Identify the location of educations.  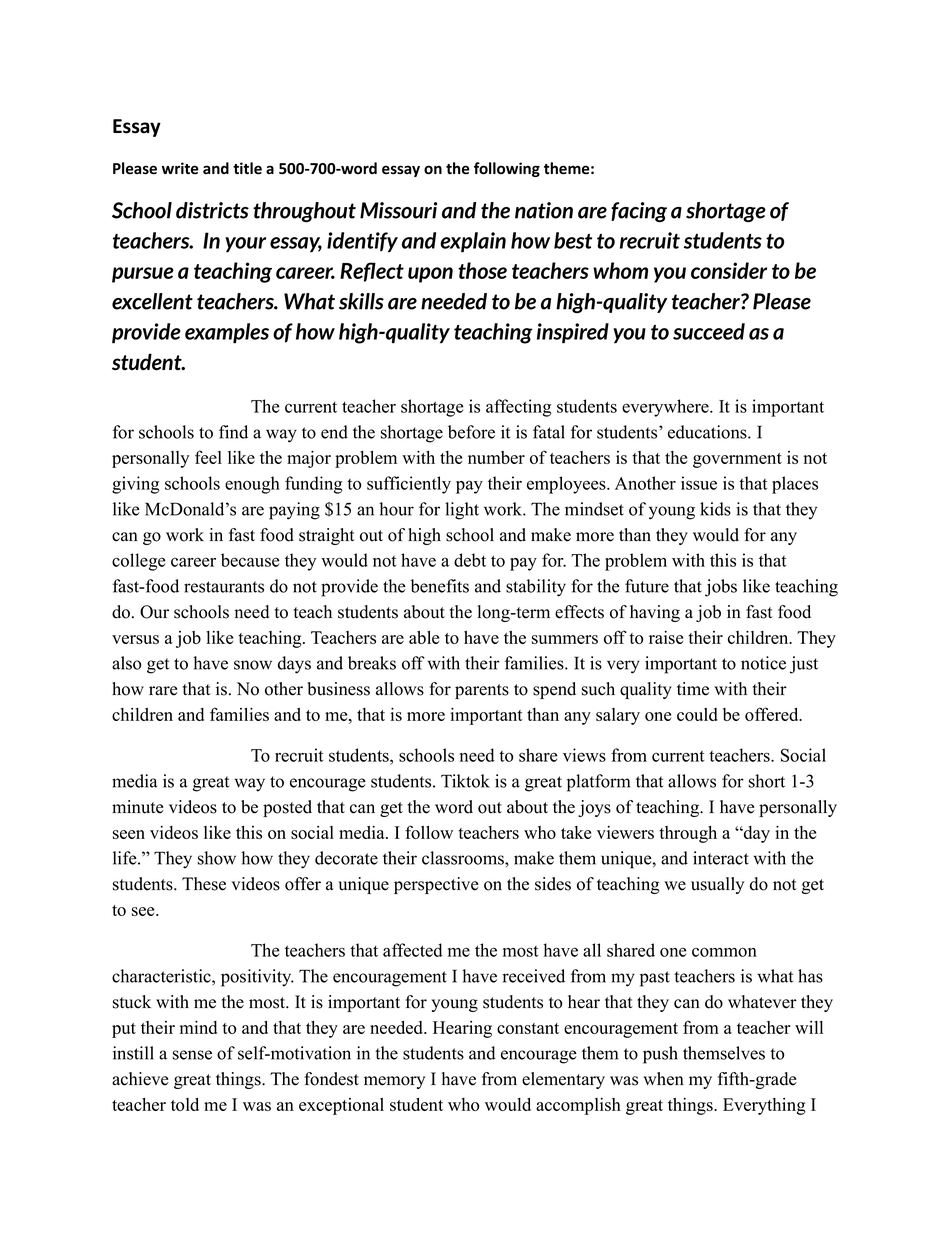
(708, 432).
